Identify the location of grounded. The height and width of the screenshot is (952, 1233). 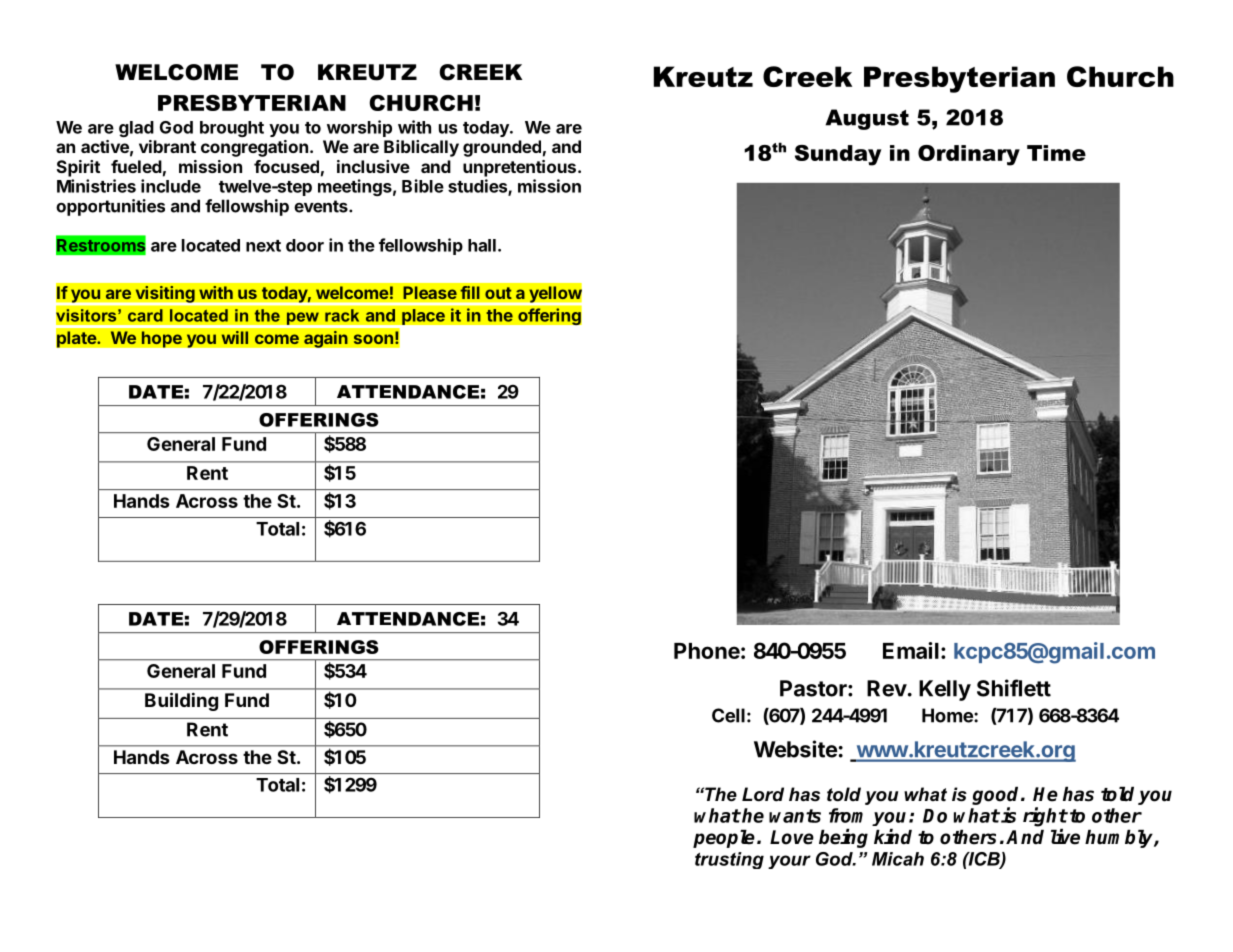
(502, 148).
